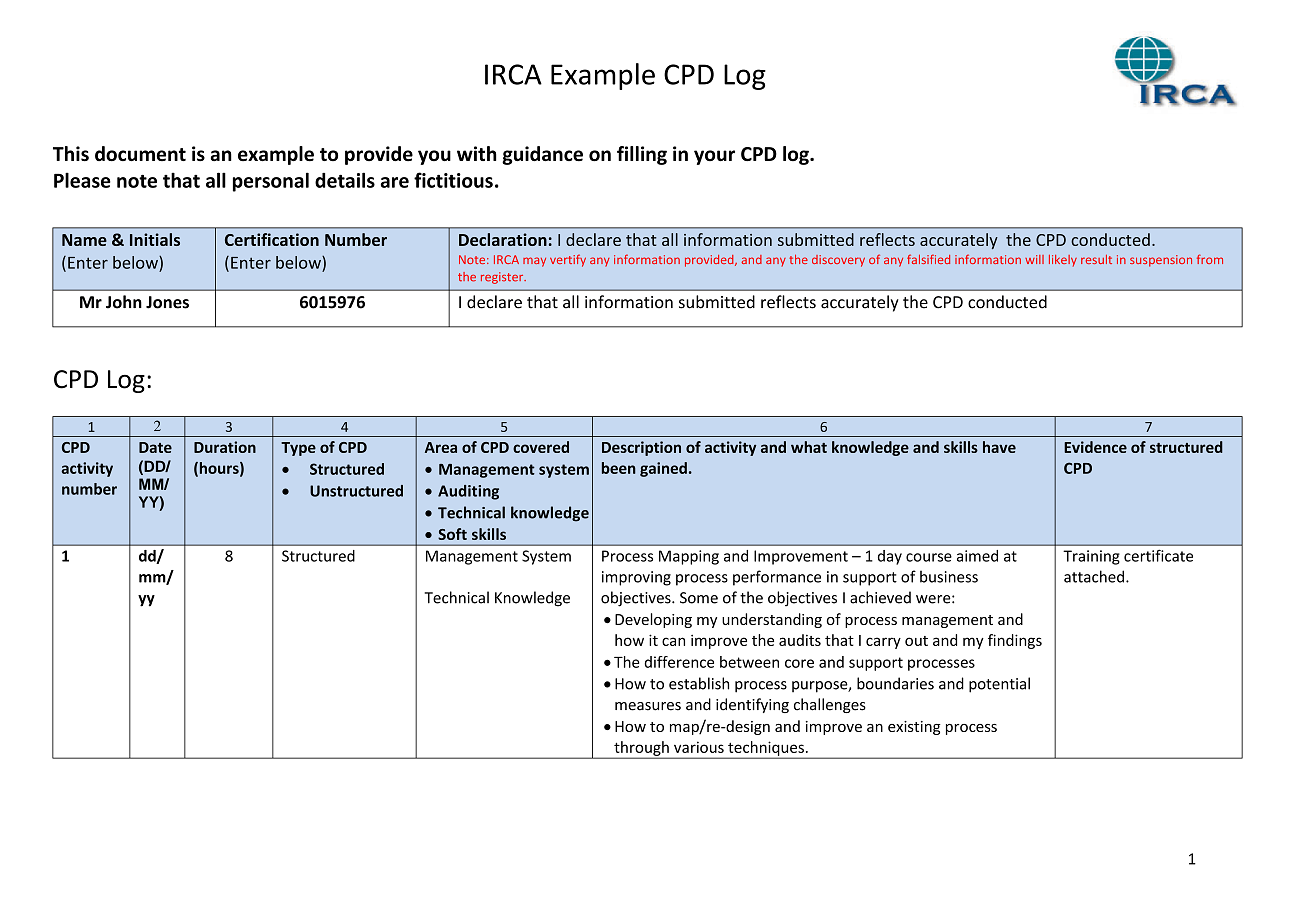  I want to click on Evidence, so click(1095, 447).
